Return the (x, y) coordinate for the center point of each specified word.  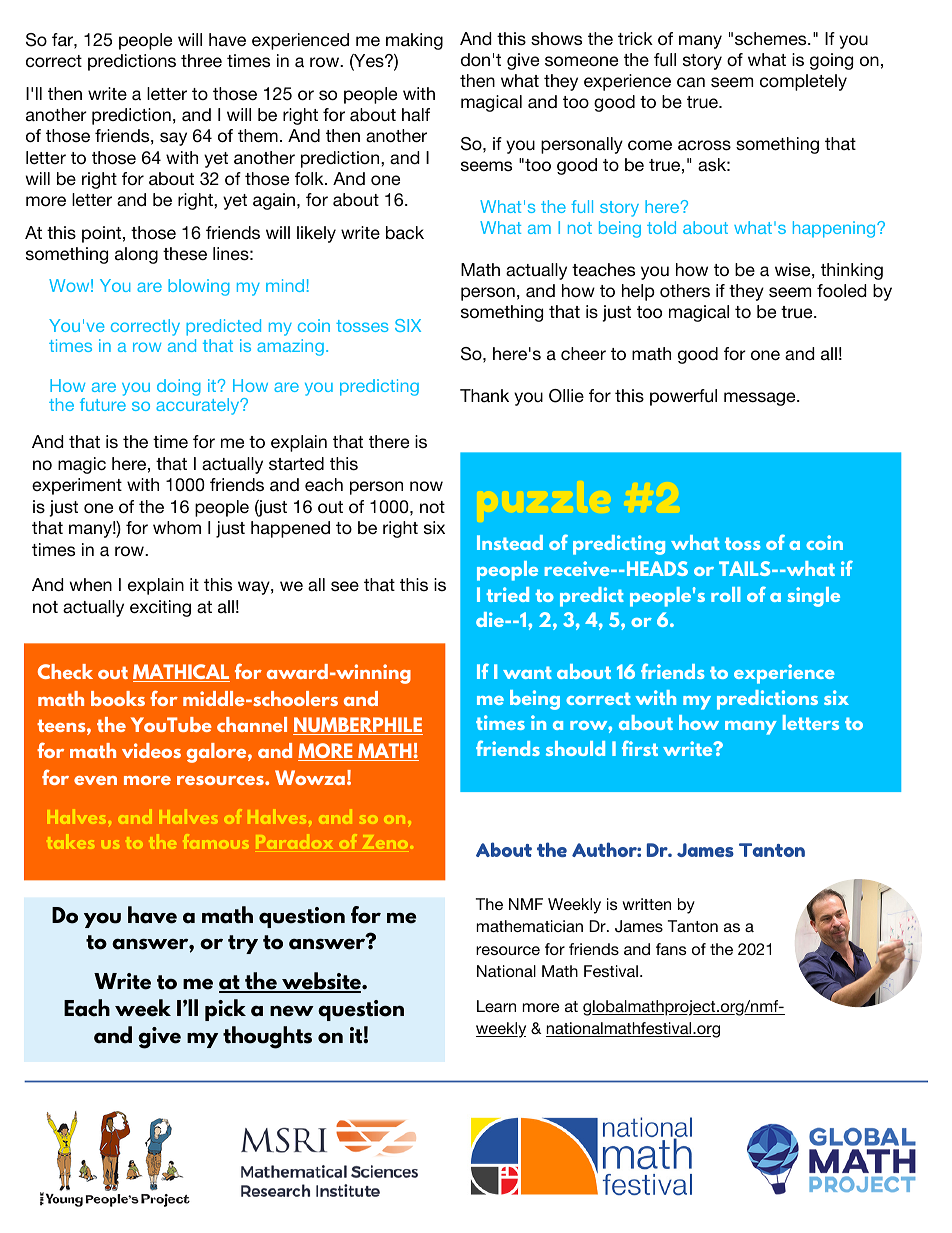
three (201, 60)
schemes (772, 38)
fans (671, 949)
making (414, 41)
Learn (496, 1006)
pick (225, 1010)
